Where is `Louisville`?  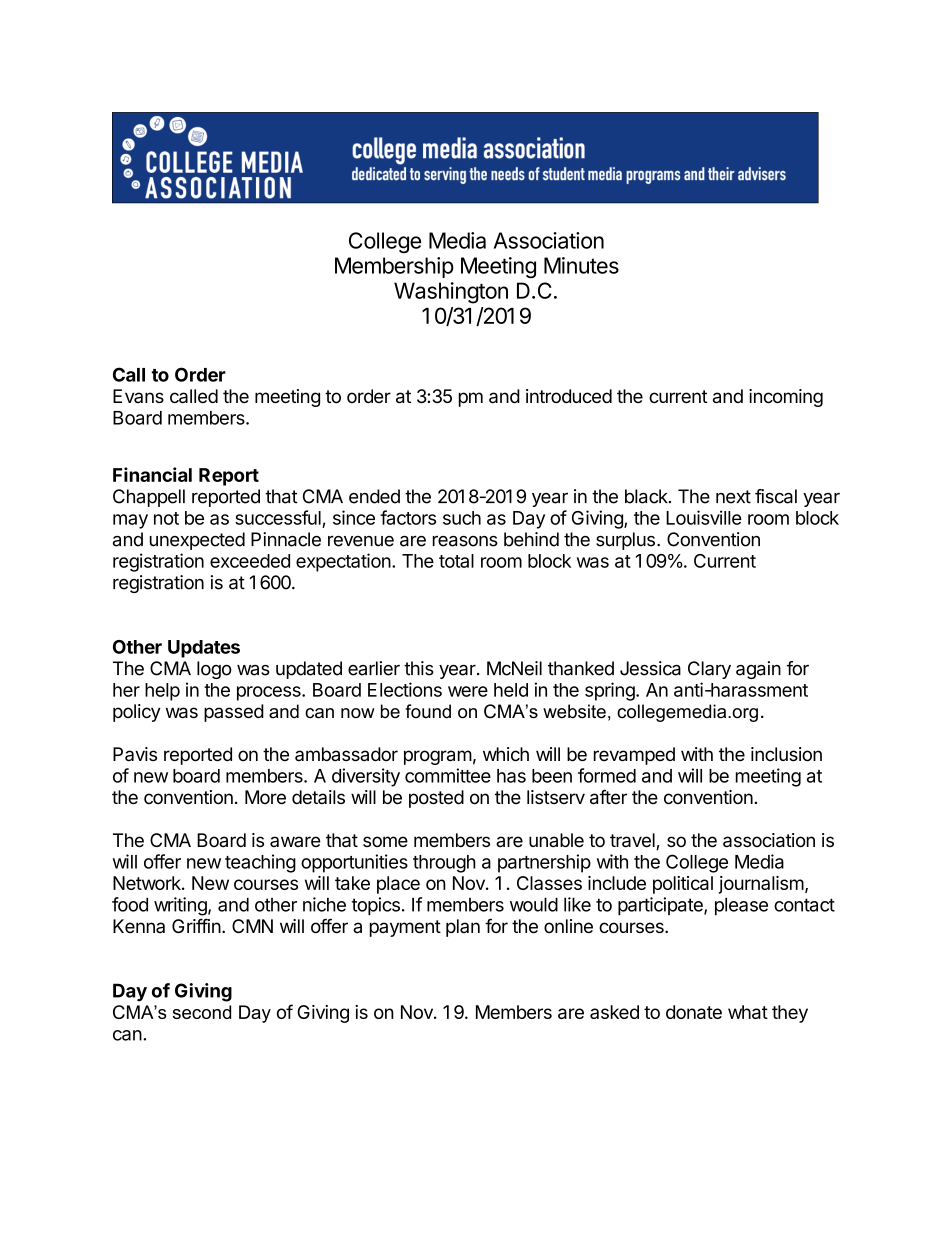
Louisville is located at coordinates (704, 517).
